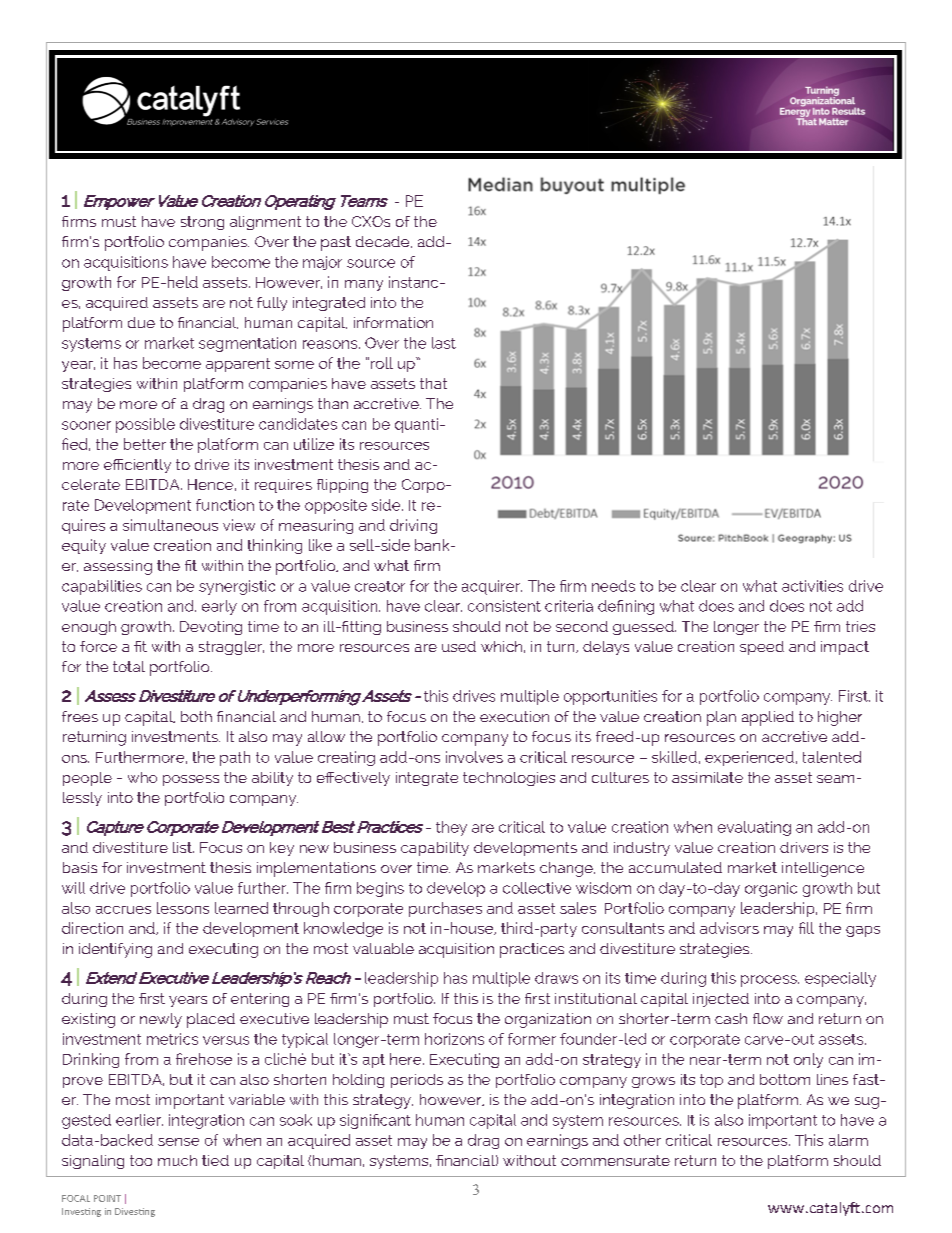  What do you see at coordinates (384, 242) in the screenshot?
I see `decade` at bounding box center [384, 242].
